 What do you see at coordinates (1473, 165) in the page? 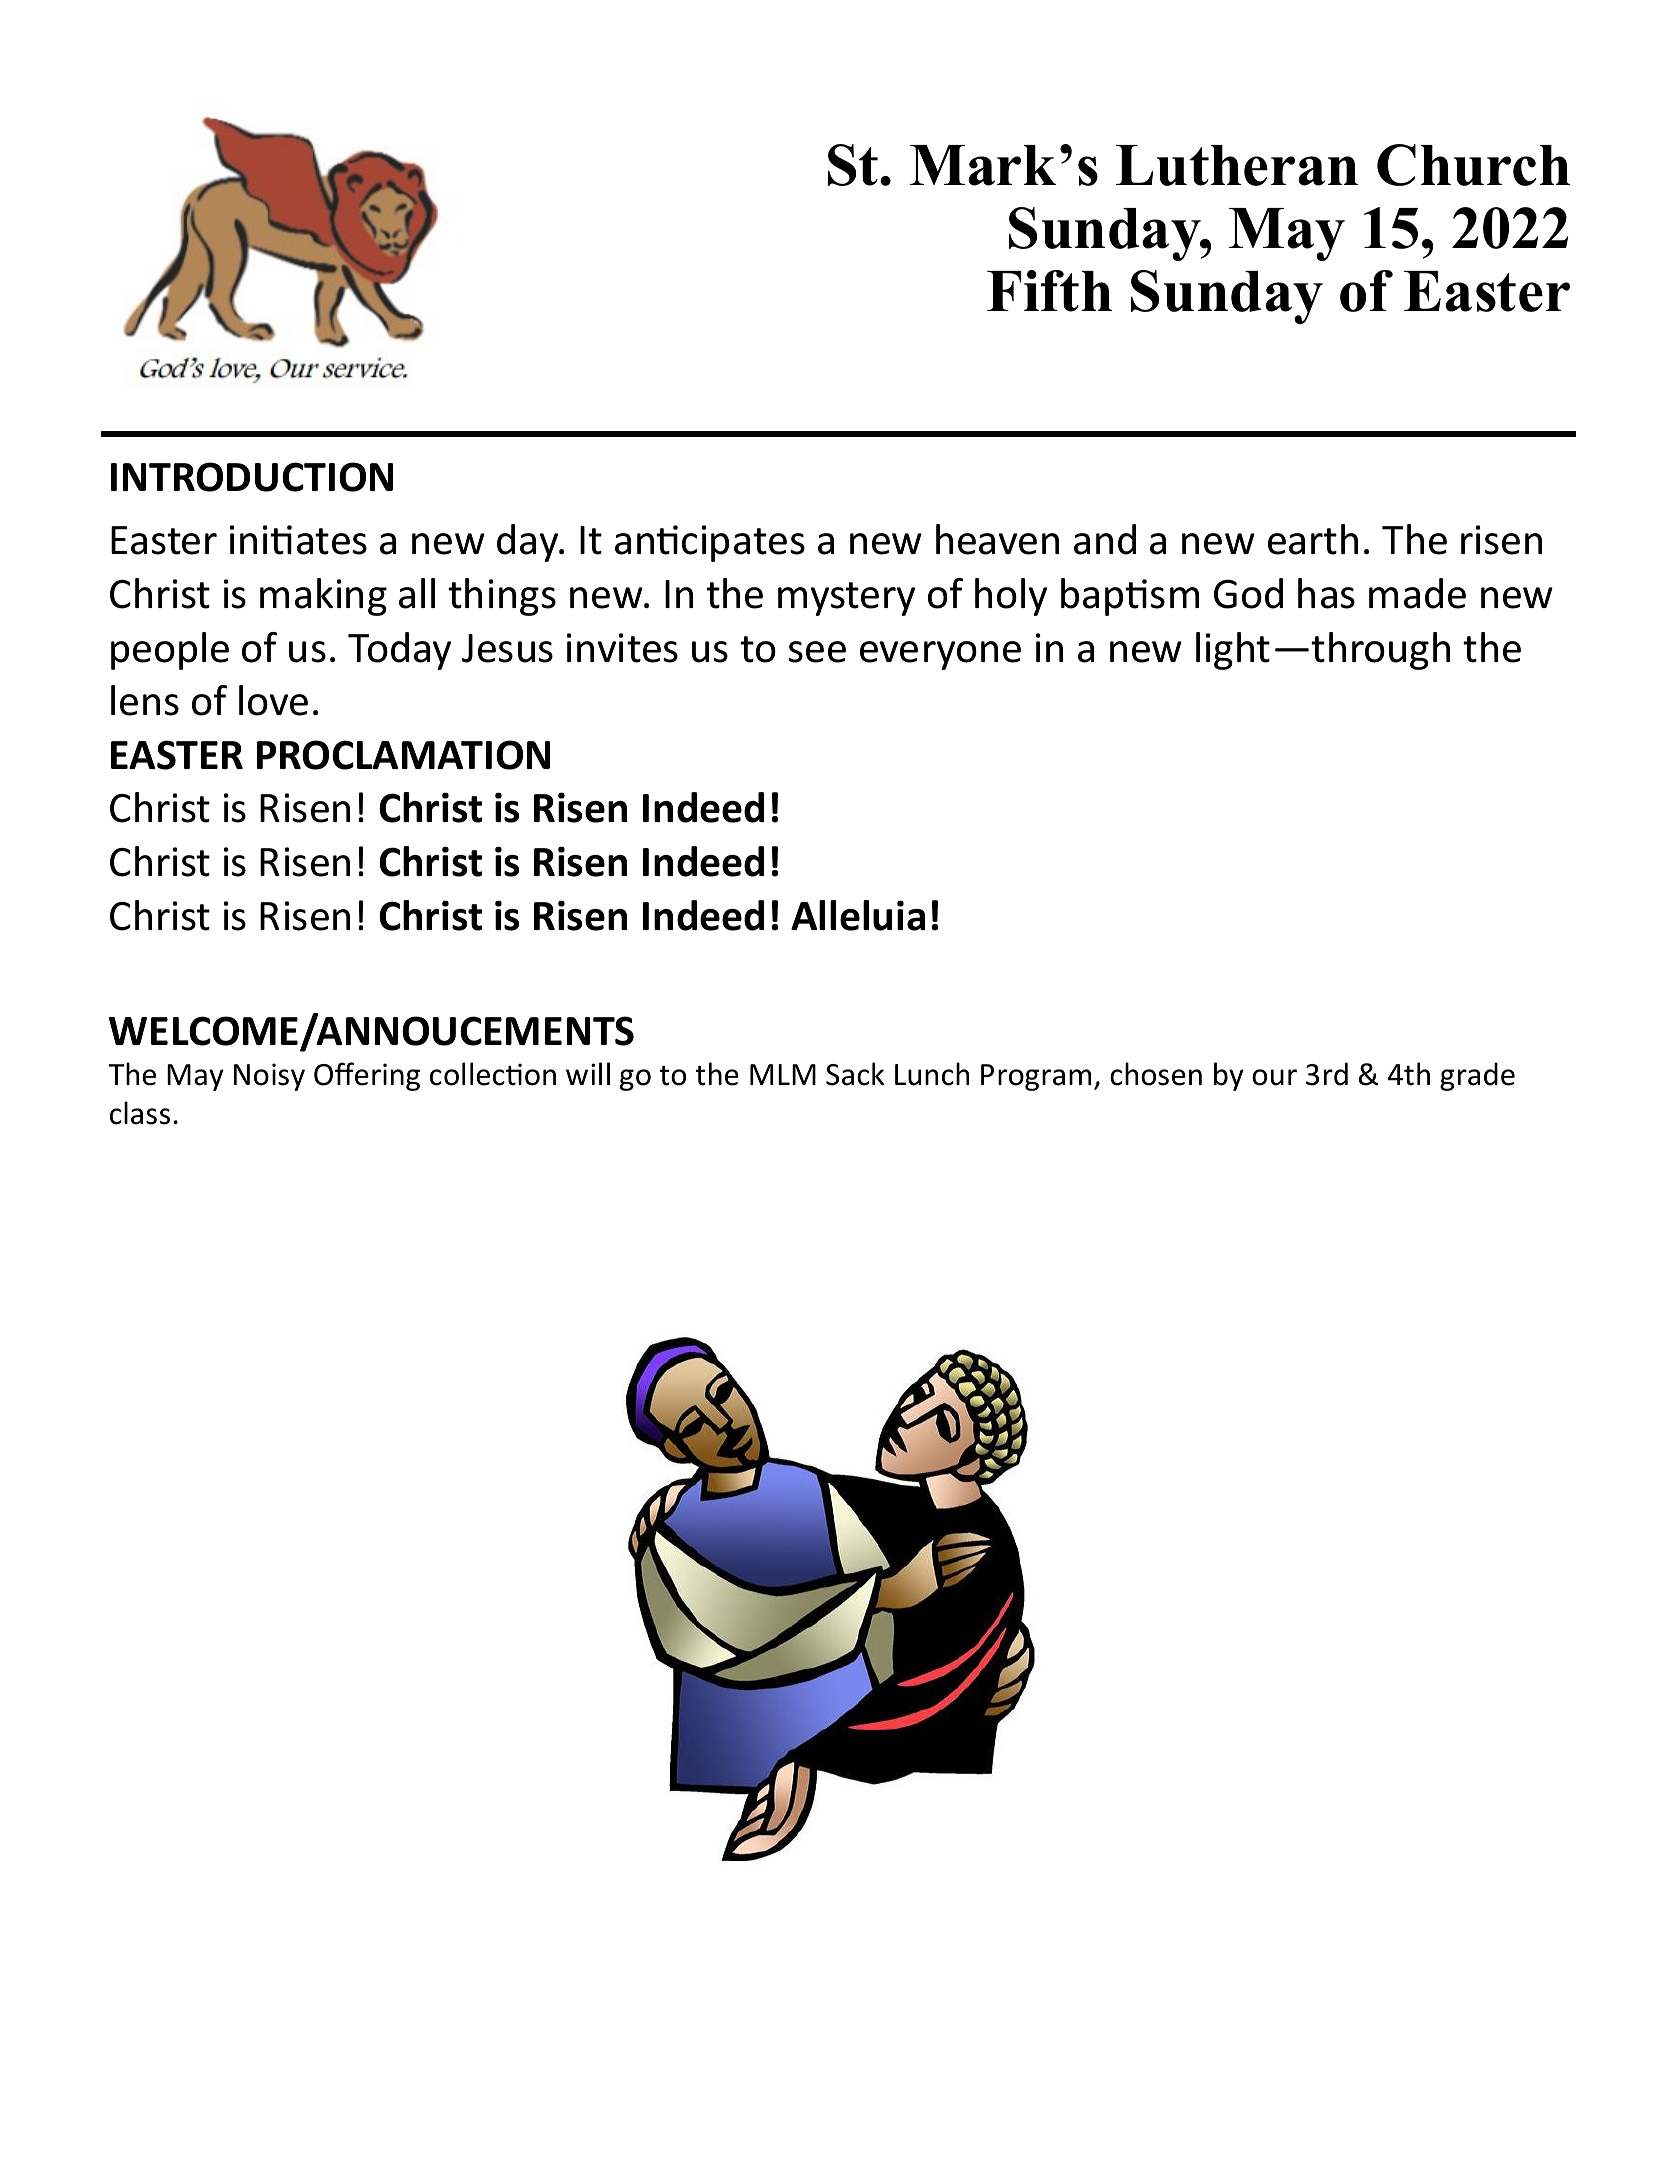
I see `Church` at bounding box center [1473, 165].
